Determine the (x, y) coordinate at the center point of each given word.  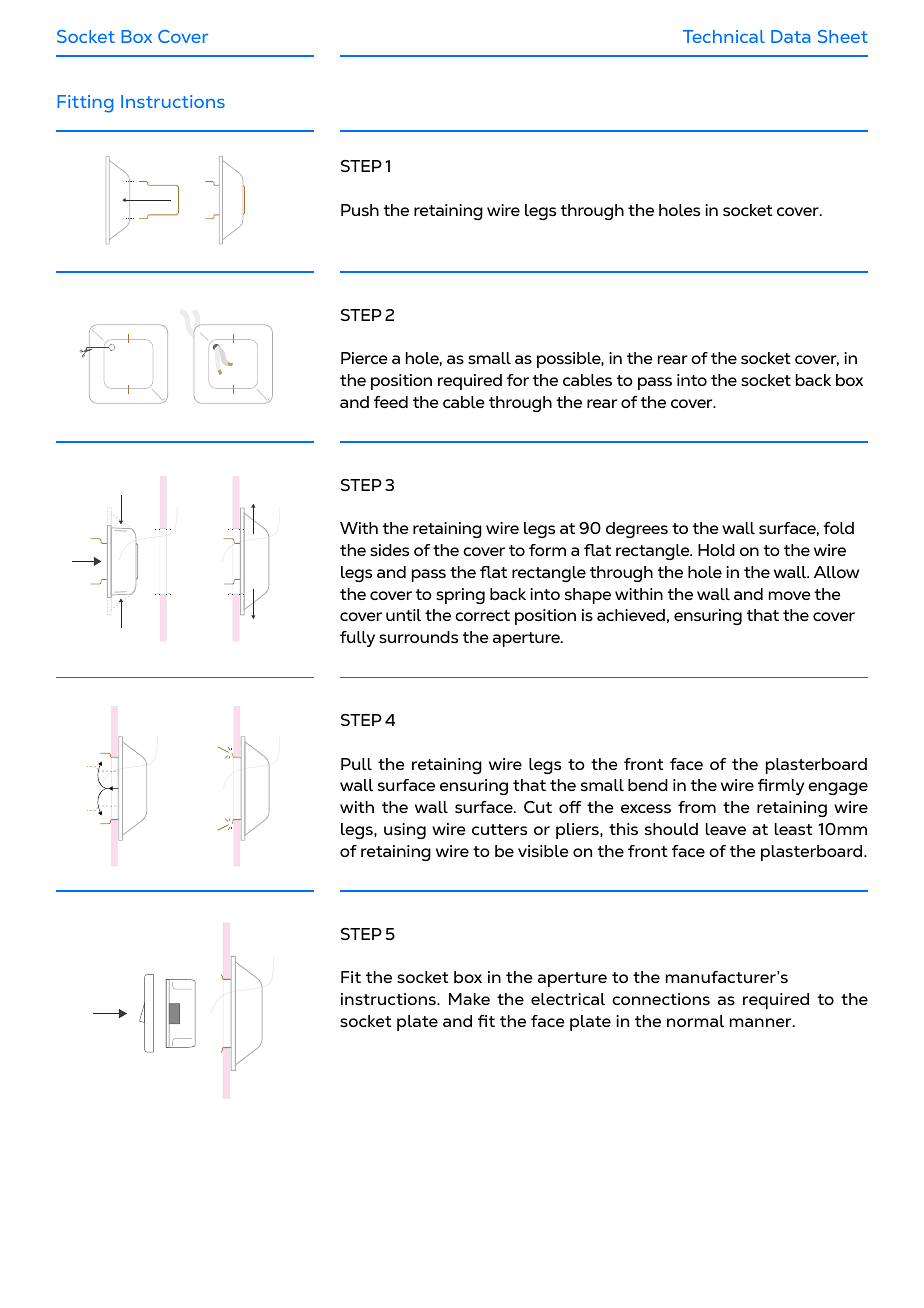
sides (389, 550)
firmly (781, 787)
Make (469, 999)
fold (838, 528)
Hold (716, 550)
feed (391, 402)
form (547, 550)
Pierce (364, 358)
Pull (356, 764)
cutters (499, 829)
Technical (724, 36)
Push (360, 210)
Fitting (85, 104)
